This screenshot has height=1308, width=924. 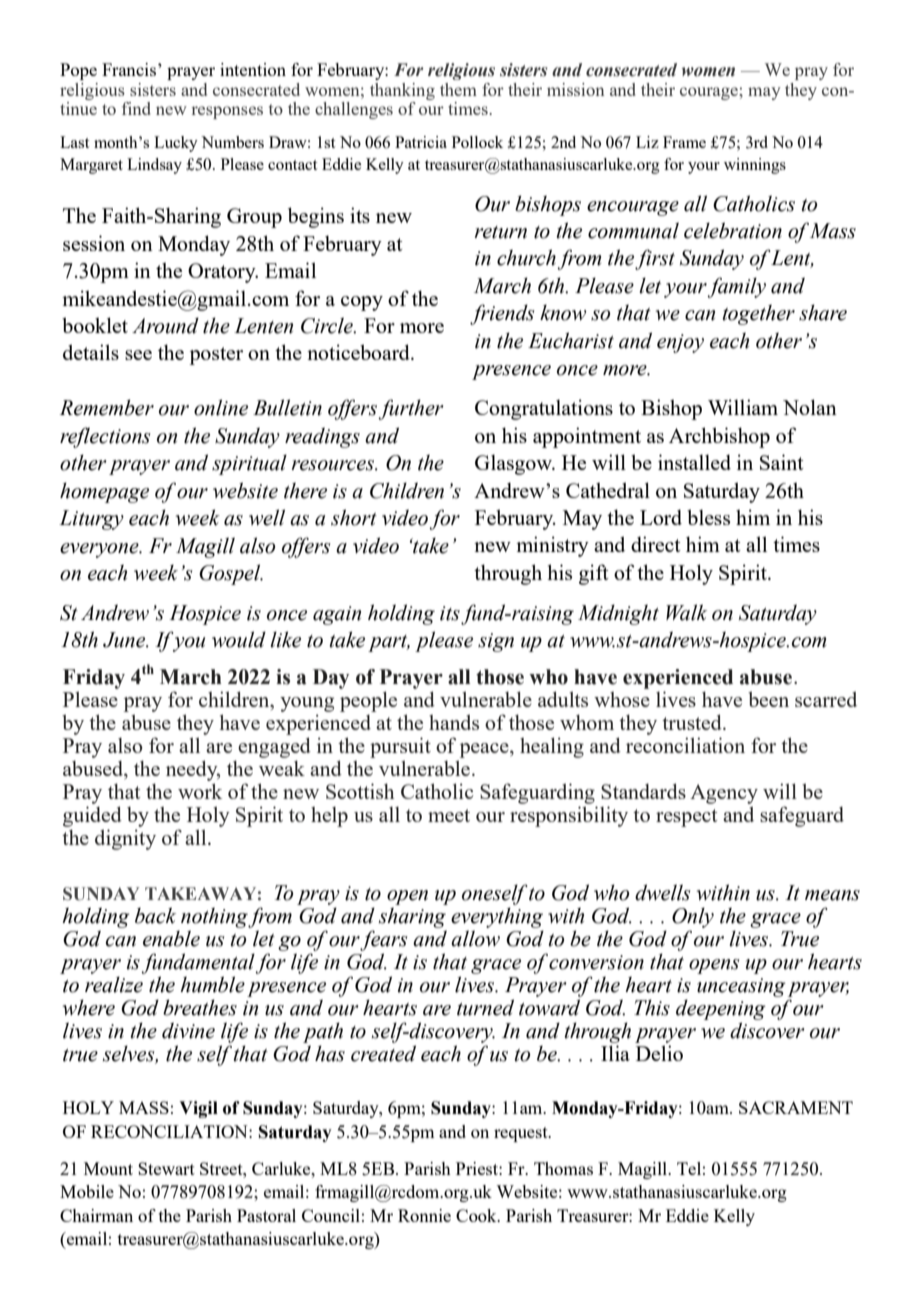 What do you see at coordinates (125, 640) in the screenshot?
I see `June` at bounding box center [125, 640].
